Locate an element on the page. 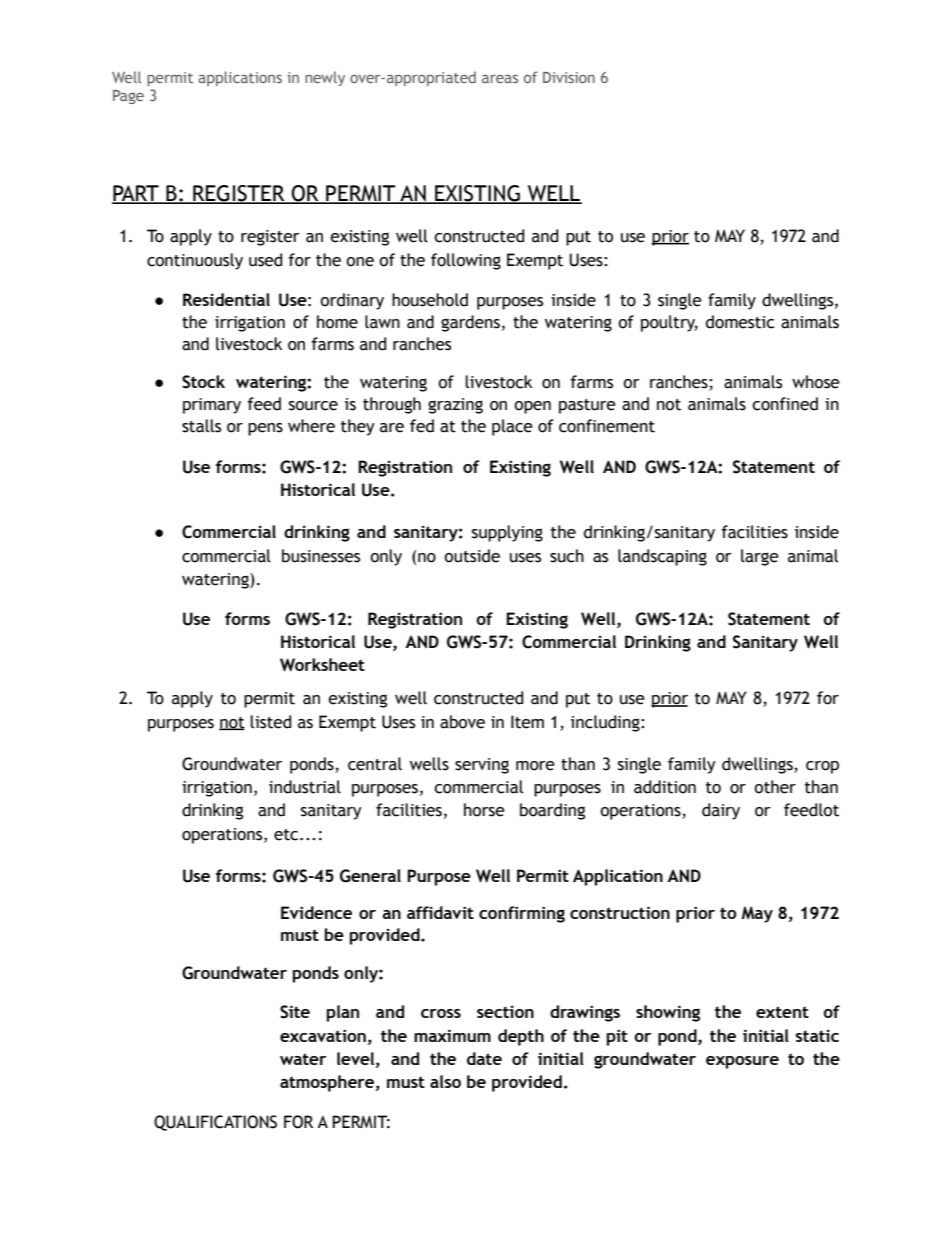 The width and height of the image is (952, 1233). Division is located at coordinates (569, 77).
